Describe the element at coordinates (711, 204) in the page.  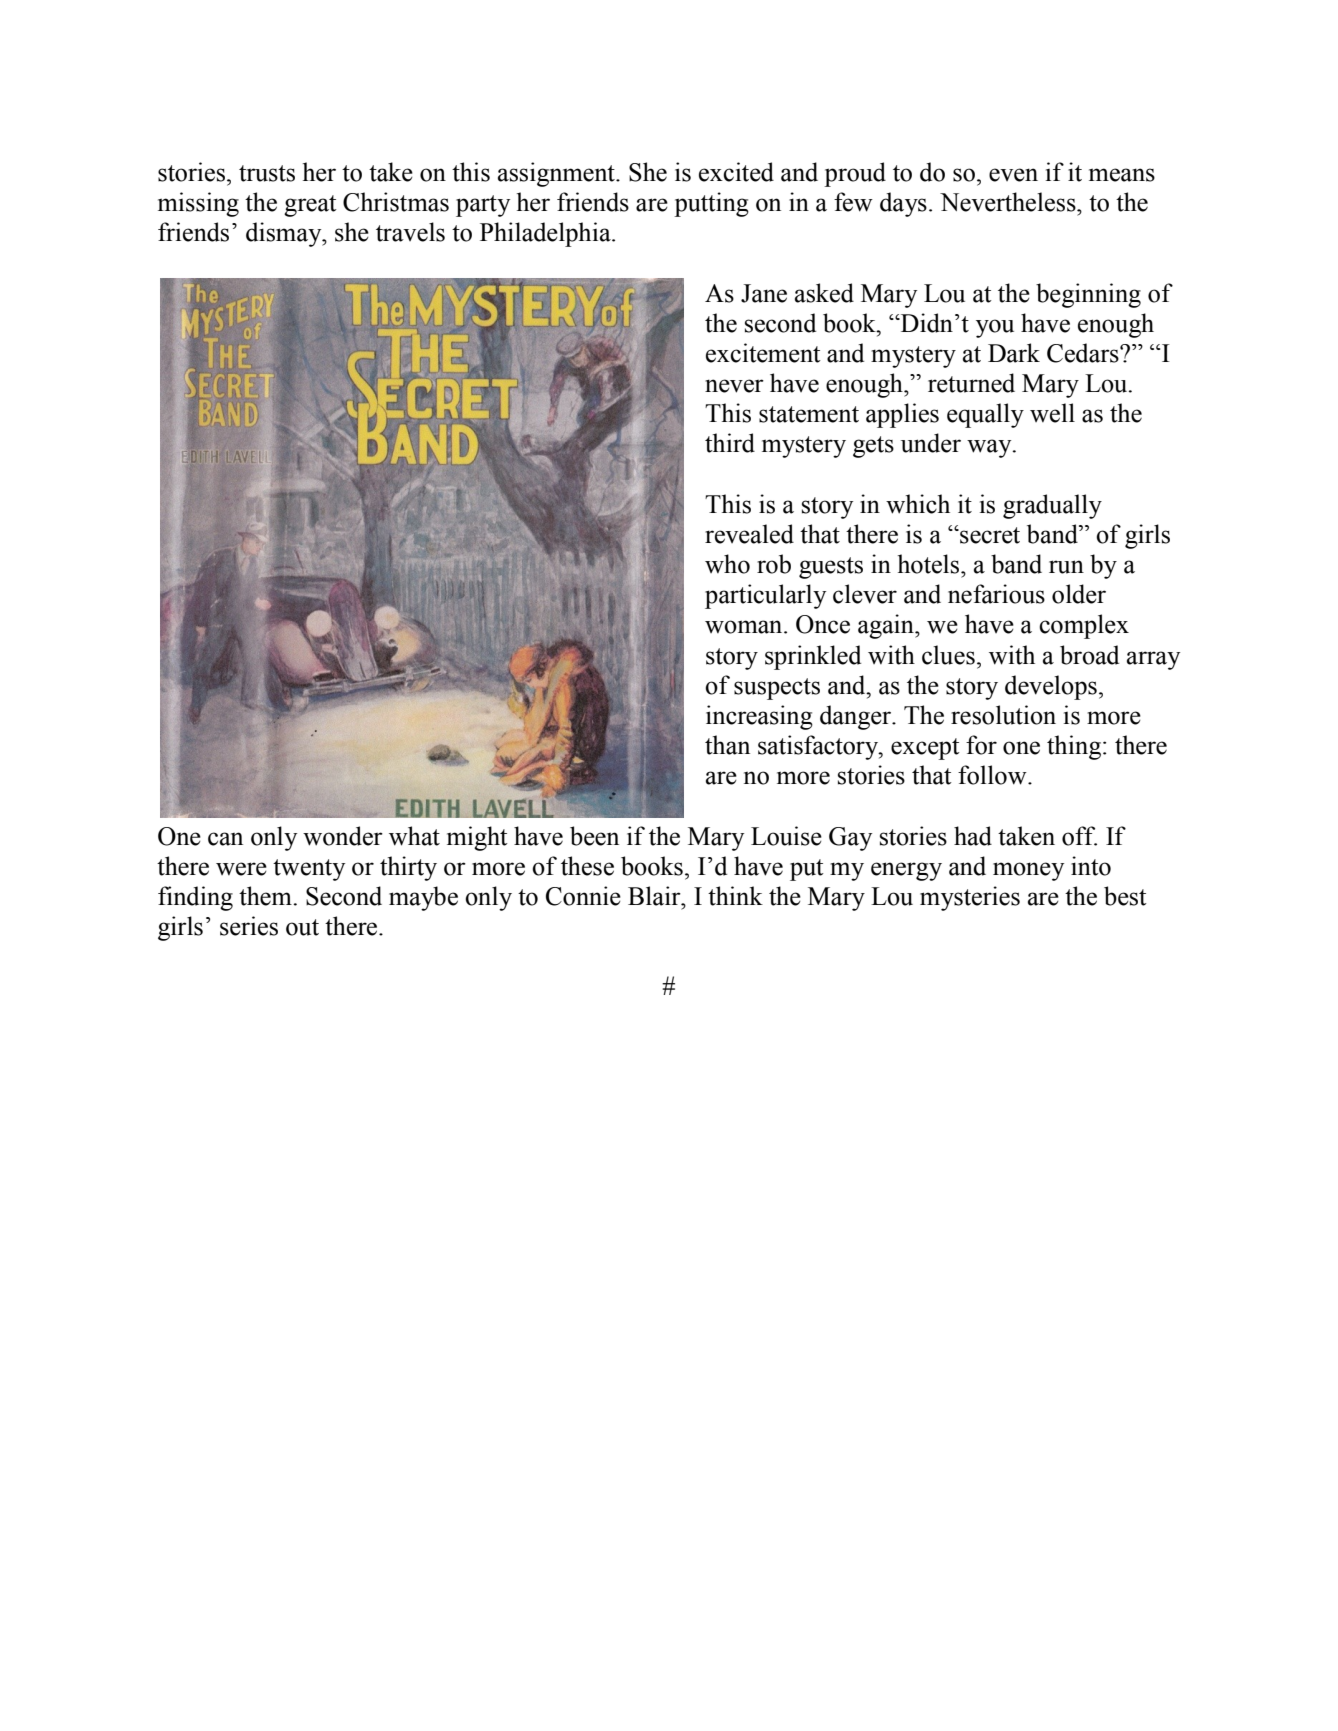
I see `putting` at that location.
